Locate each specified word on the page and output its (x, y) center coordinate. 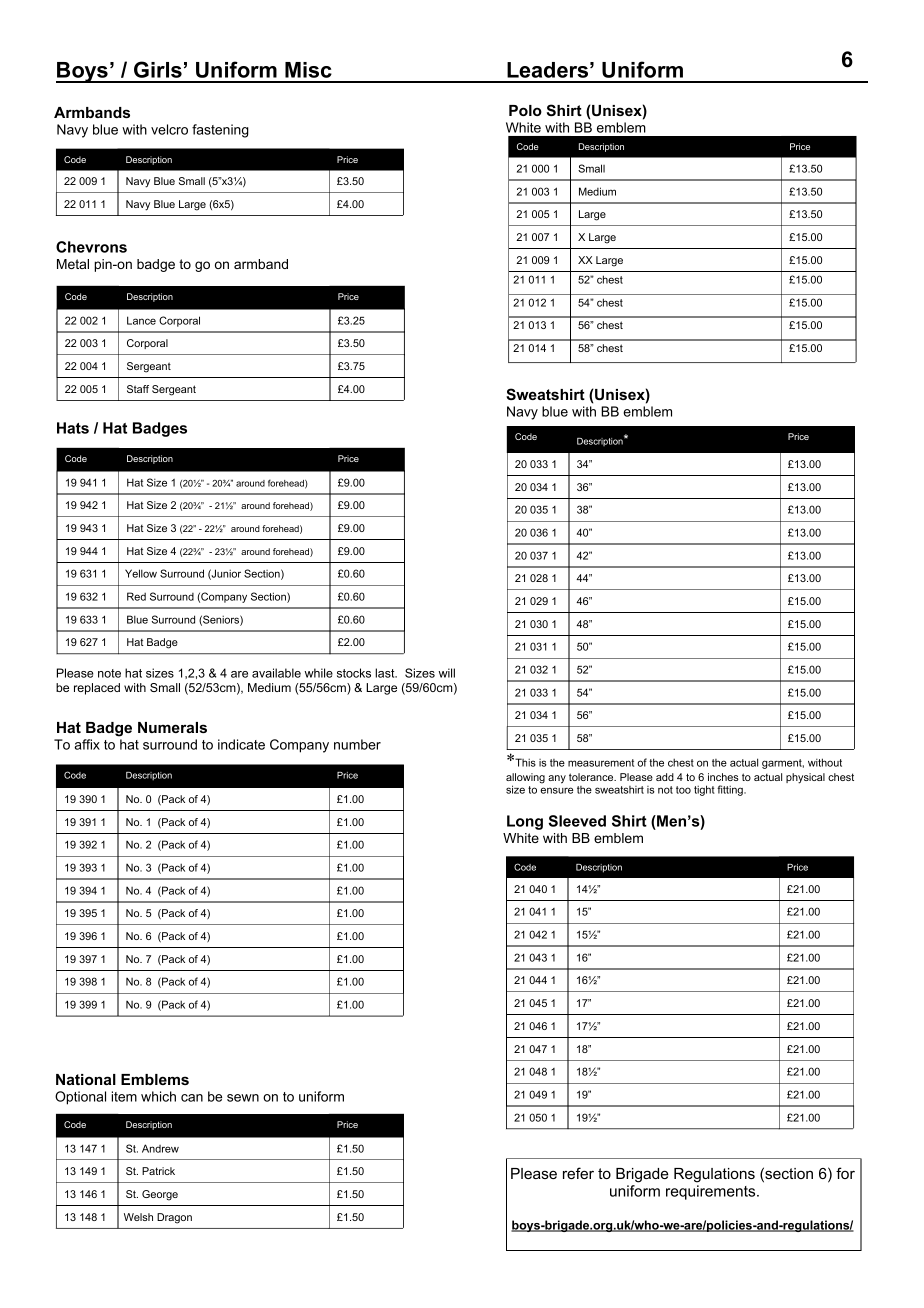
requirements (712, 1192)
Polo (525, 110)
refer (578, 1173)
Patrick (158, 1171)
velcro (169, 129)
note (109, 673)
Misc (308, 70)
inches (723, 777)
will (447, 673)
